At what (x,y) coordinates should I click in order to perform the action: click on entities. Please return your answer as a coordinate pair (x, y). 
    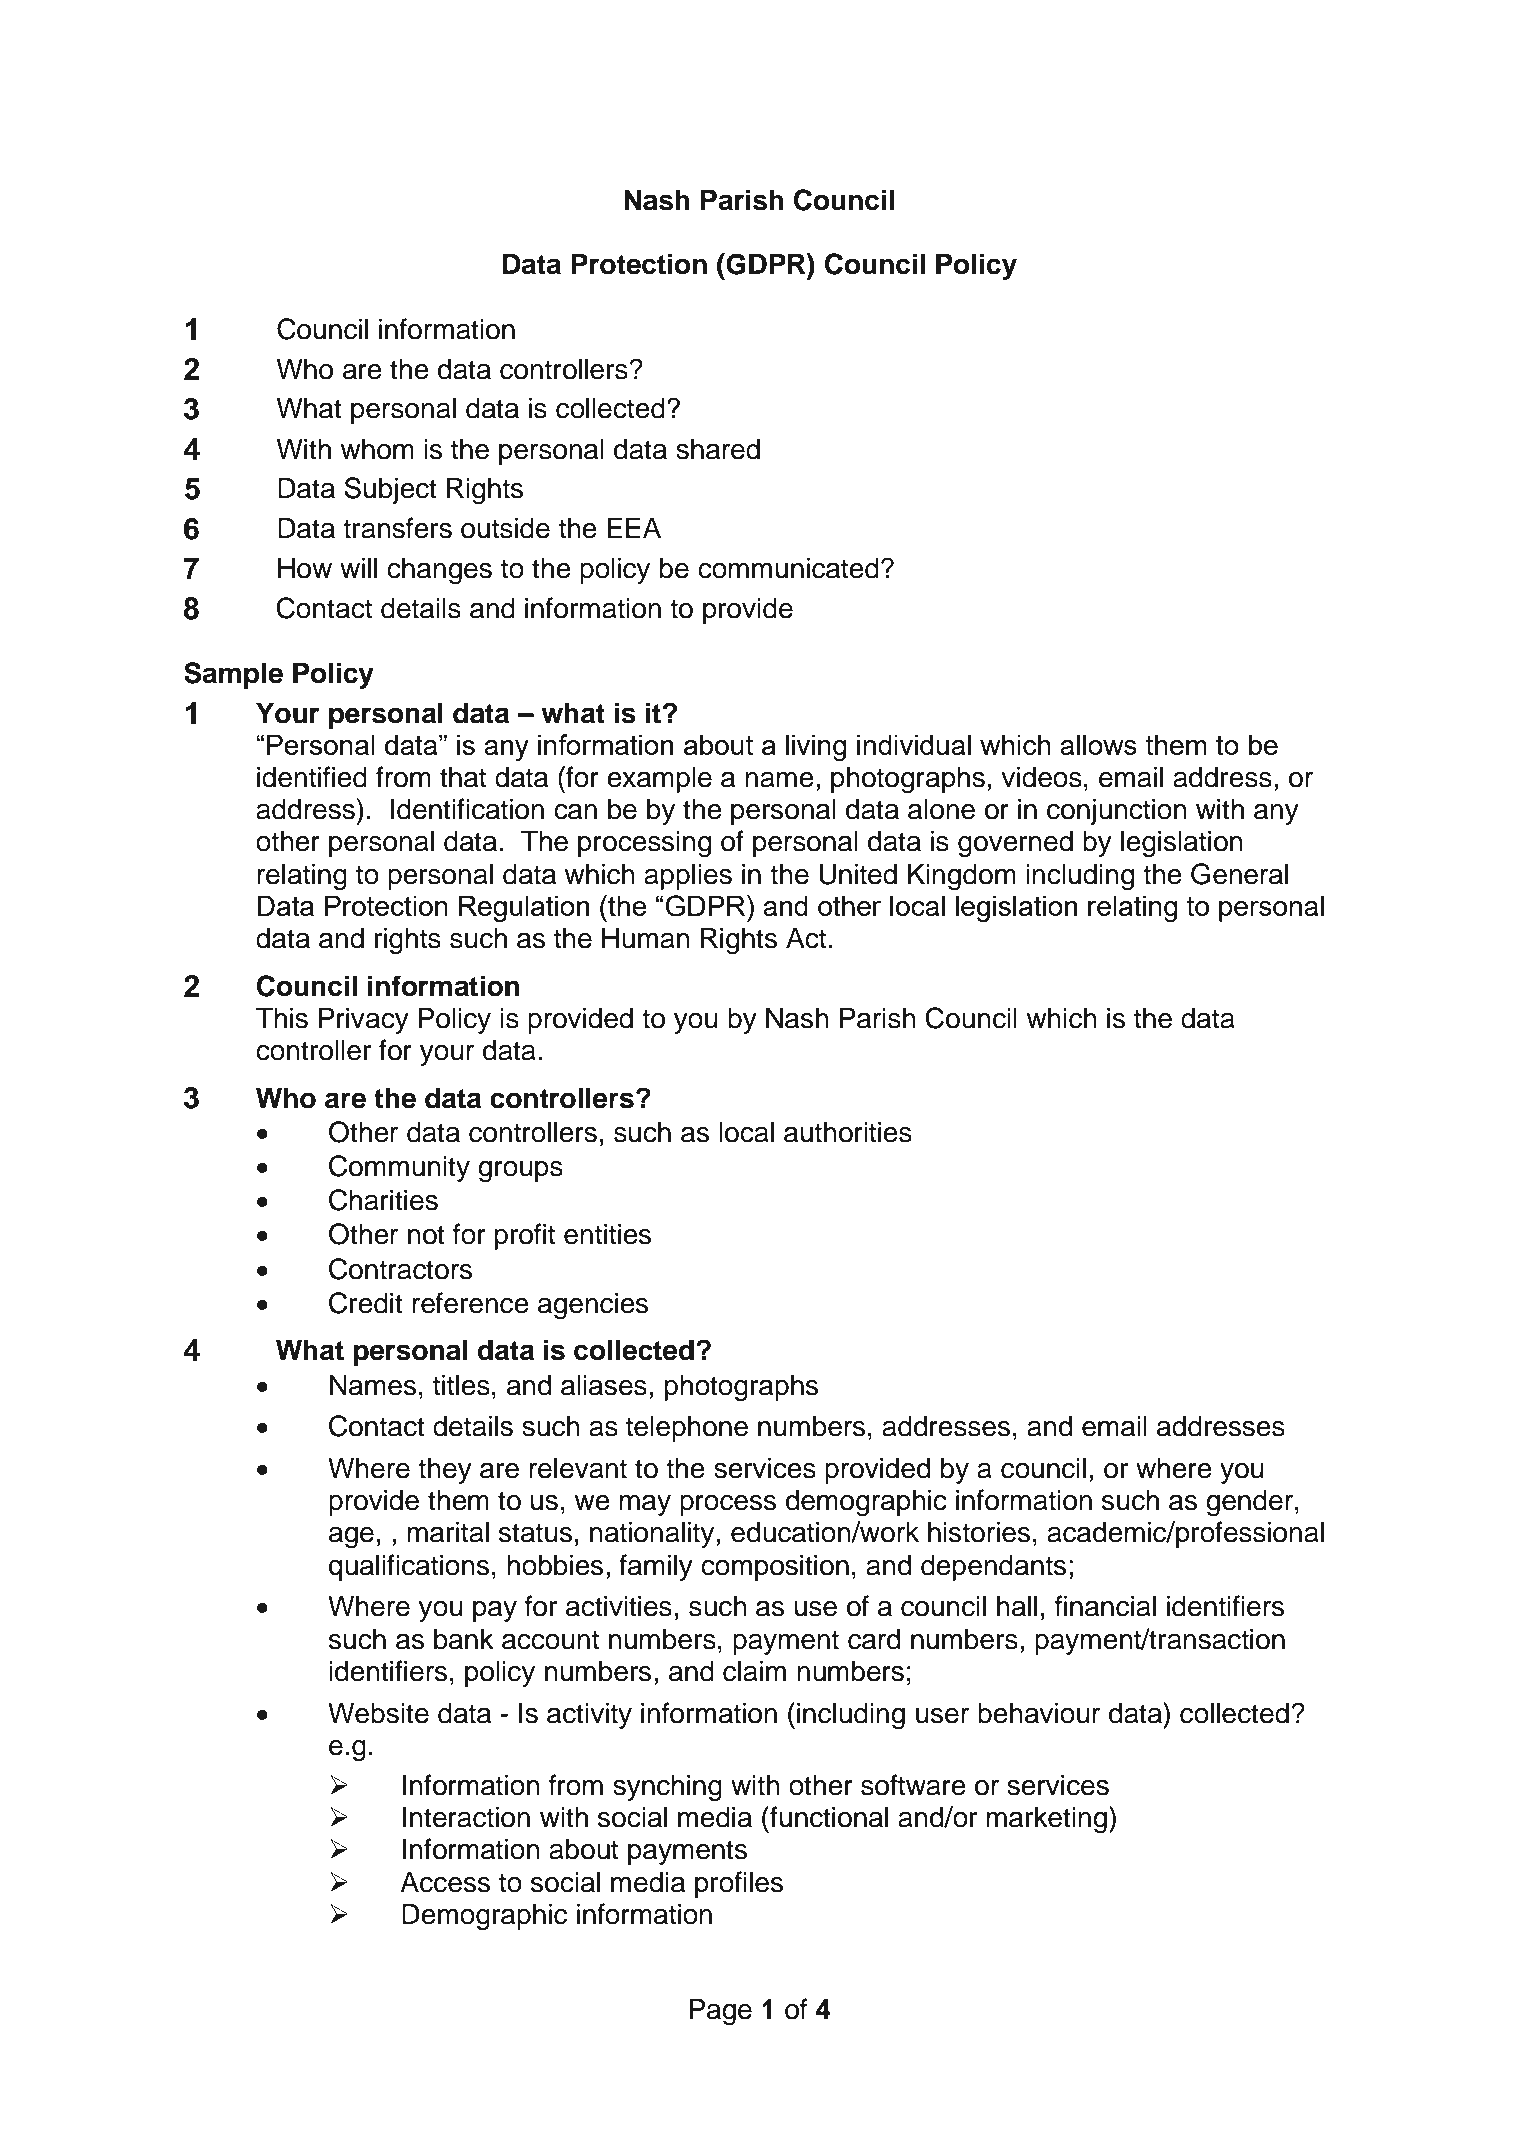
    Looking at the image, I should click on (607, 1234).
